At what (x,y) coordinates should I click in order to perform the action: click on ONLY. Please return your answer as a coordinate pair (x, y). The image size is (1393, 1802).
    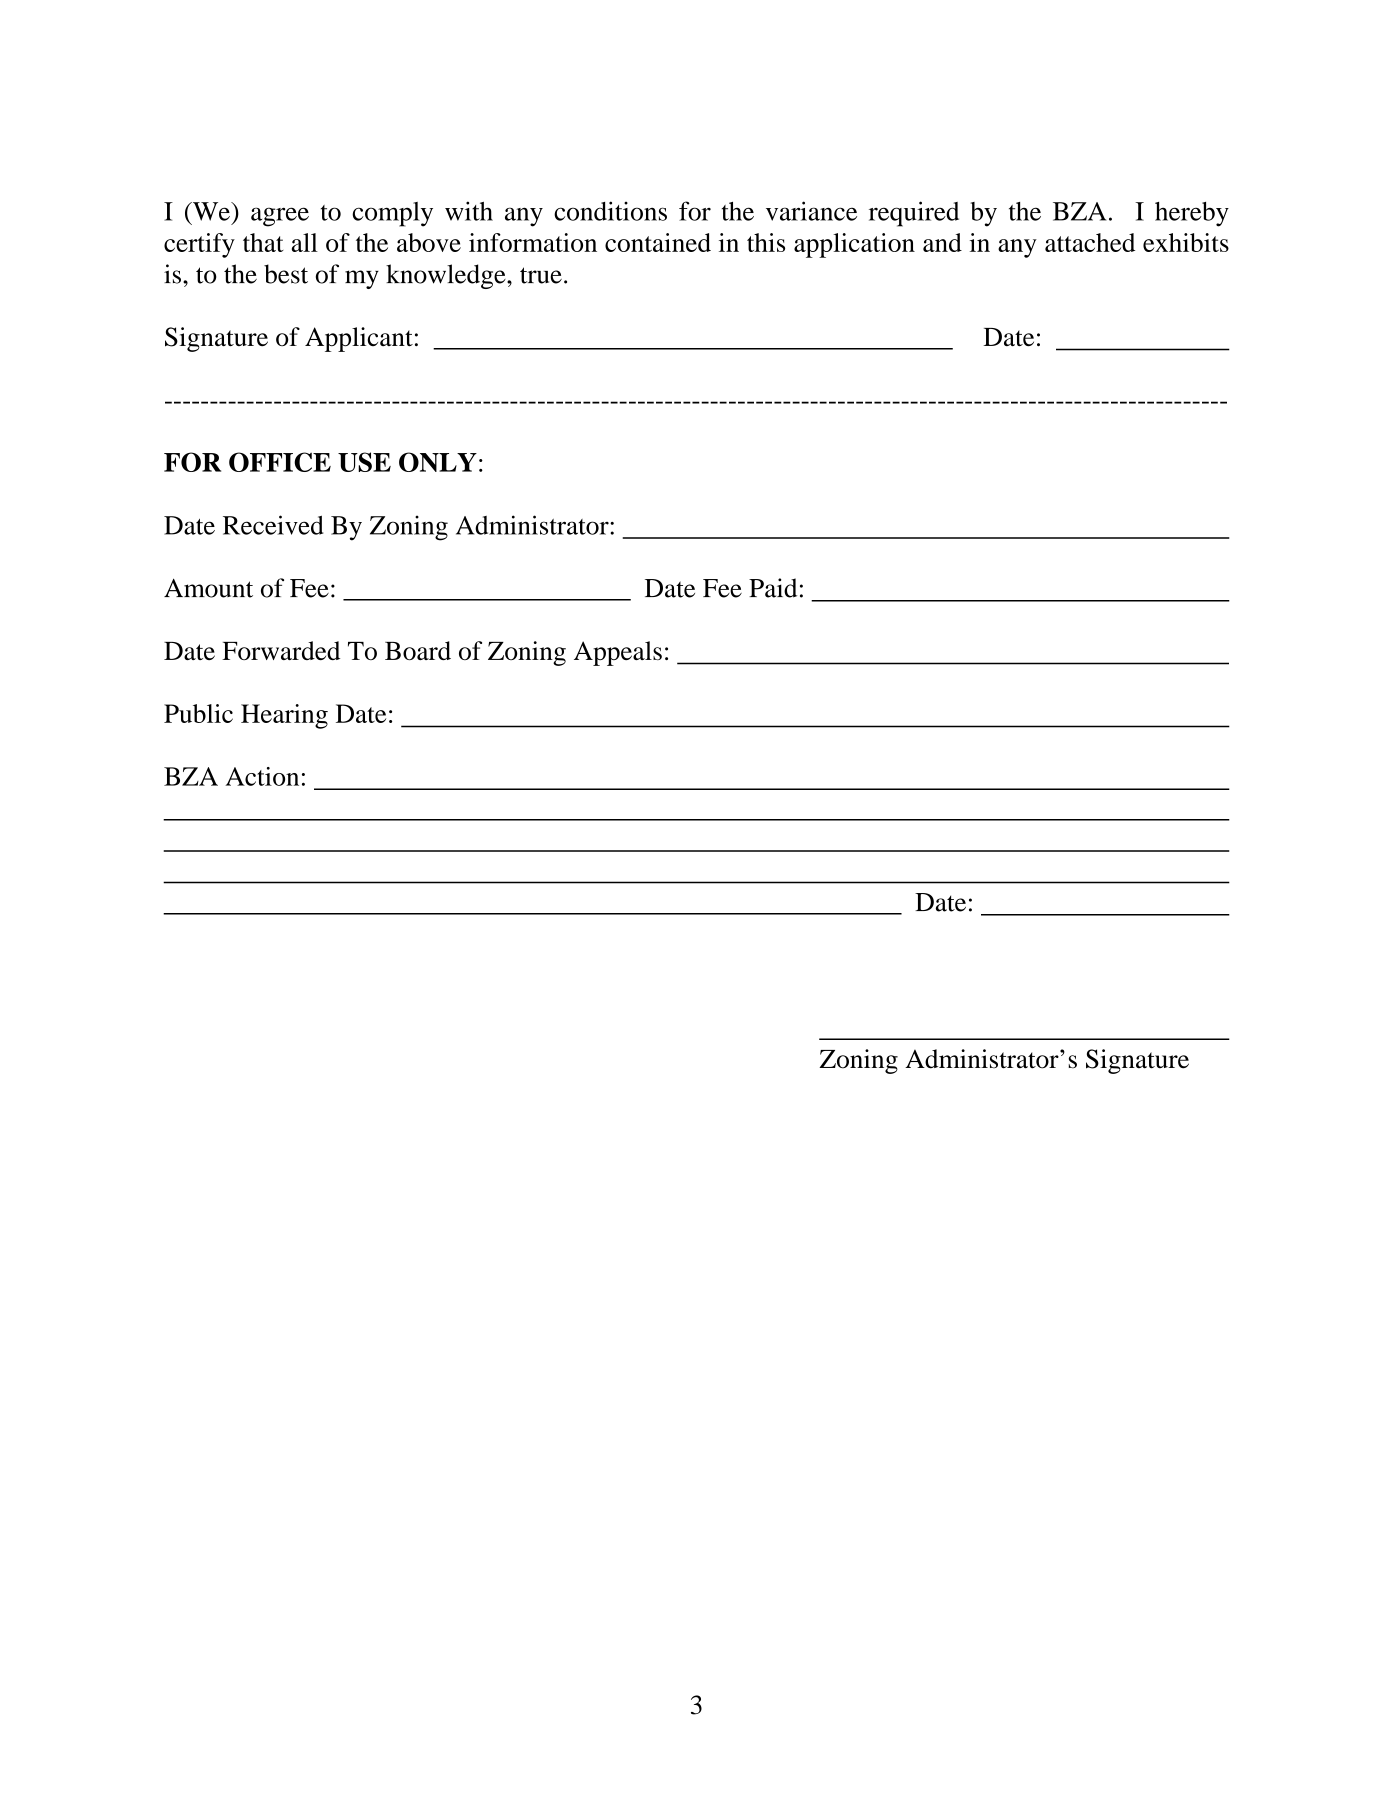
    Looking at the image, I should click on (438, 462).
